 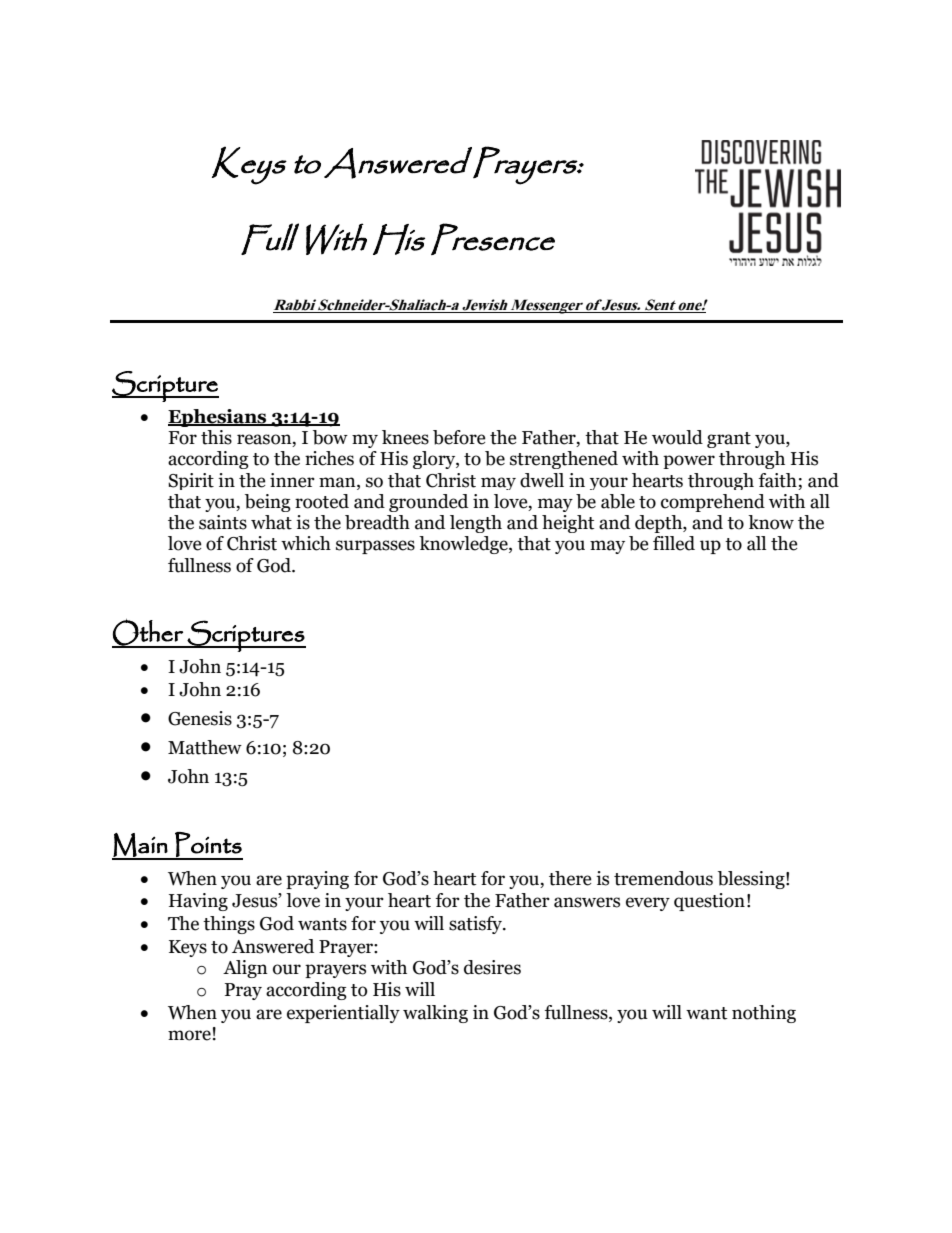 I want to click on more, so click(x=189, y=1035).
